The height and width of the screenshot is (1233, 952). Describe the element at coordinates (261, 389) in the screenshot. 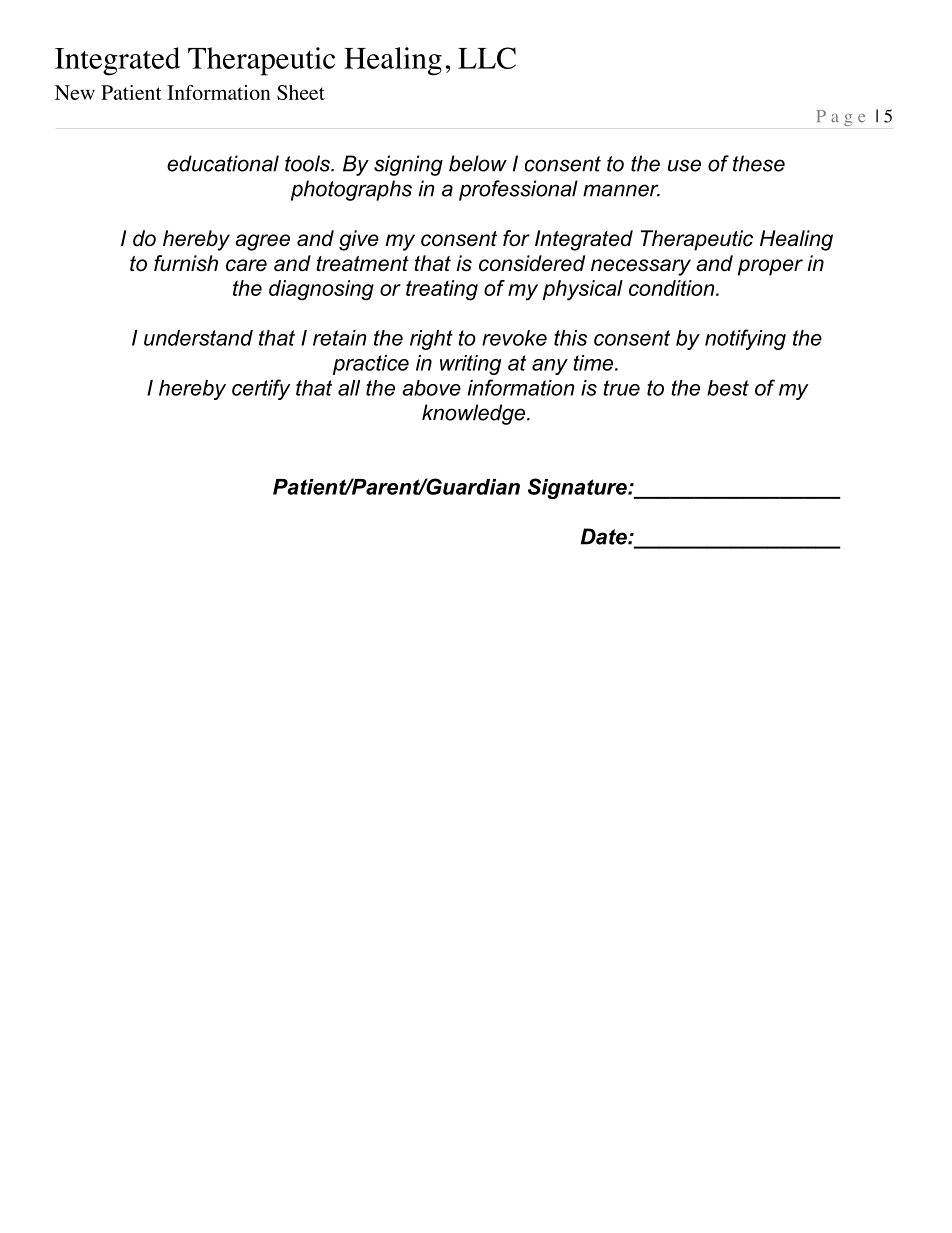

I see `certify` at that location.
